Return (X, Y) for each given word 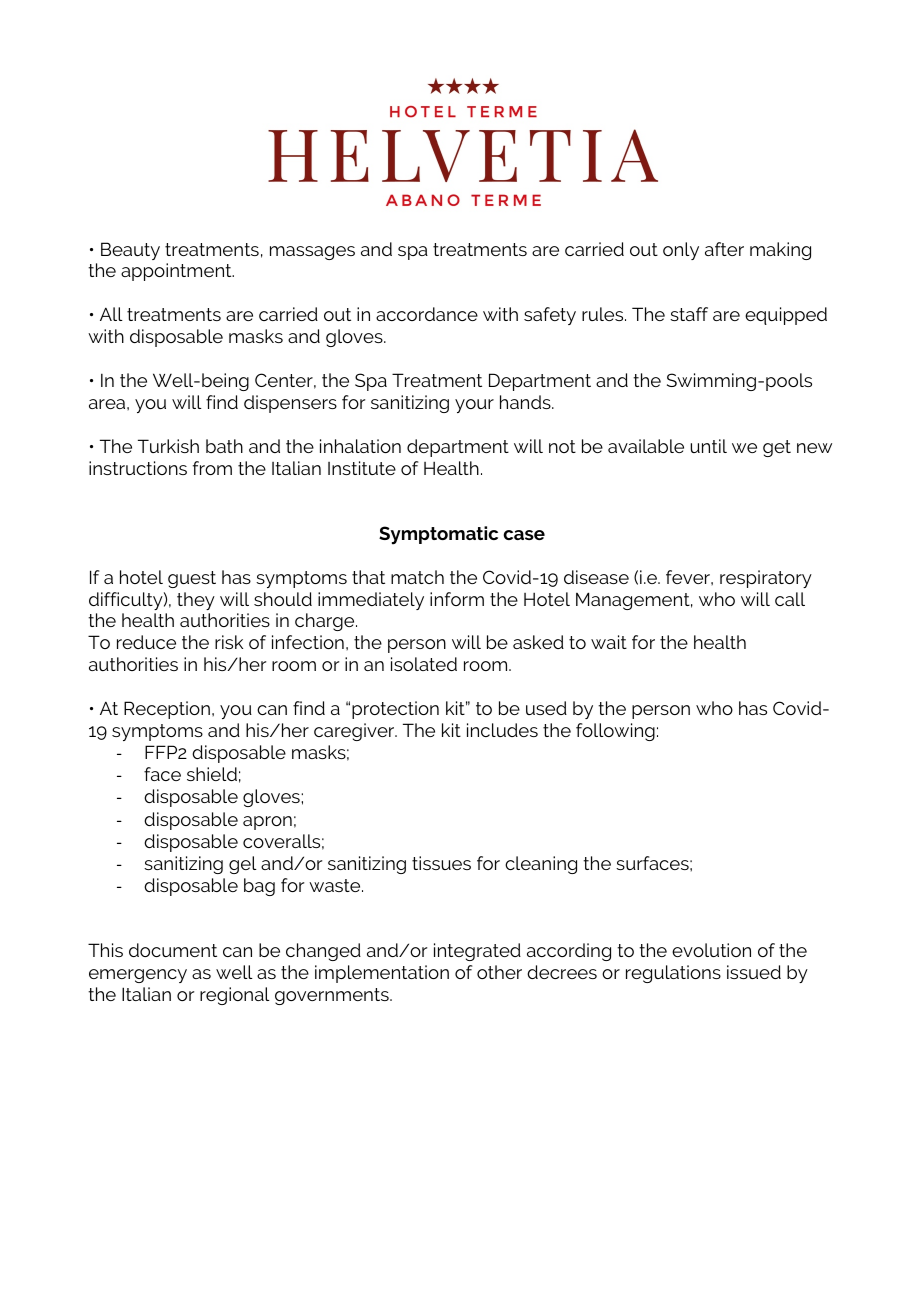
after (724, 249)
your (474, 406)
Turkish (168, 446)
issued (754, 972)
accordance (427, 314)
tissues (441, 863)
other (499, 972)
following (615, 732)
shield (212, 774)
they (196, 601)
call (790, 599)
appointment (177, 272)
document (173, 950)
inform (457, 599)
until (708, 446)
